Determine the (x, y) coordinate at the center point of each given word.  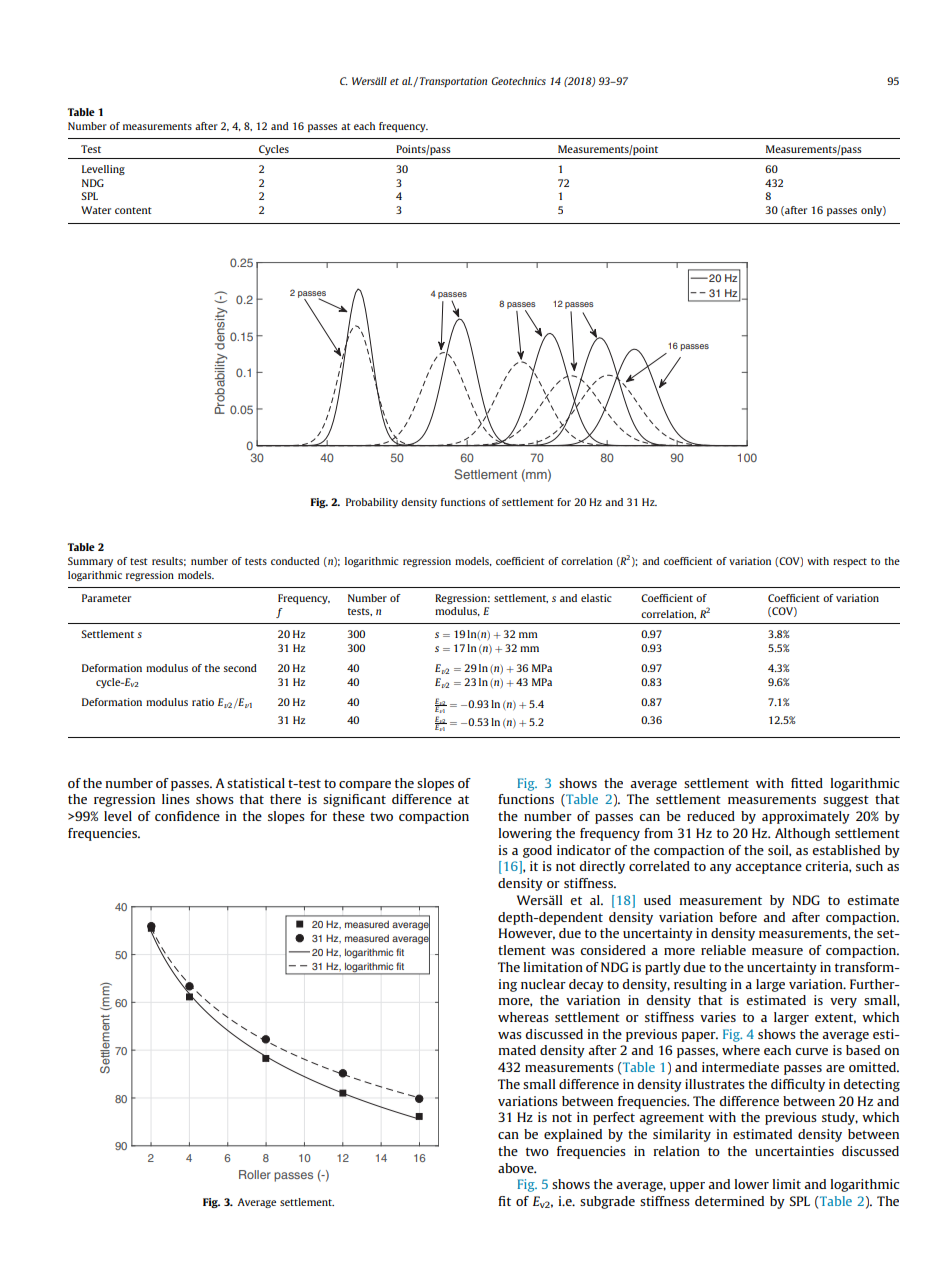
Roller (255, 1174)
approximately (806, 817)
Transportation (453, 82)
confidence (187, 816)
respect (850, 562)
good (537, 851)
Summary (90, 562)
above (517, 1168)
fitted (807, 783)
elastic (596, 598)
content (133, 210)
